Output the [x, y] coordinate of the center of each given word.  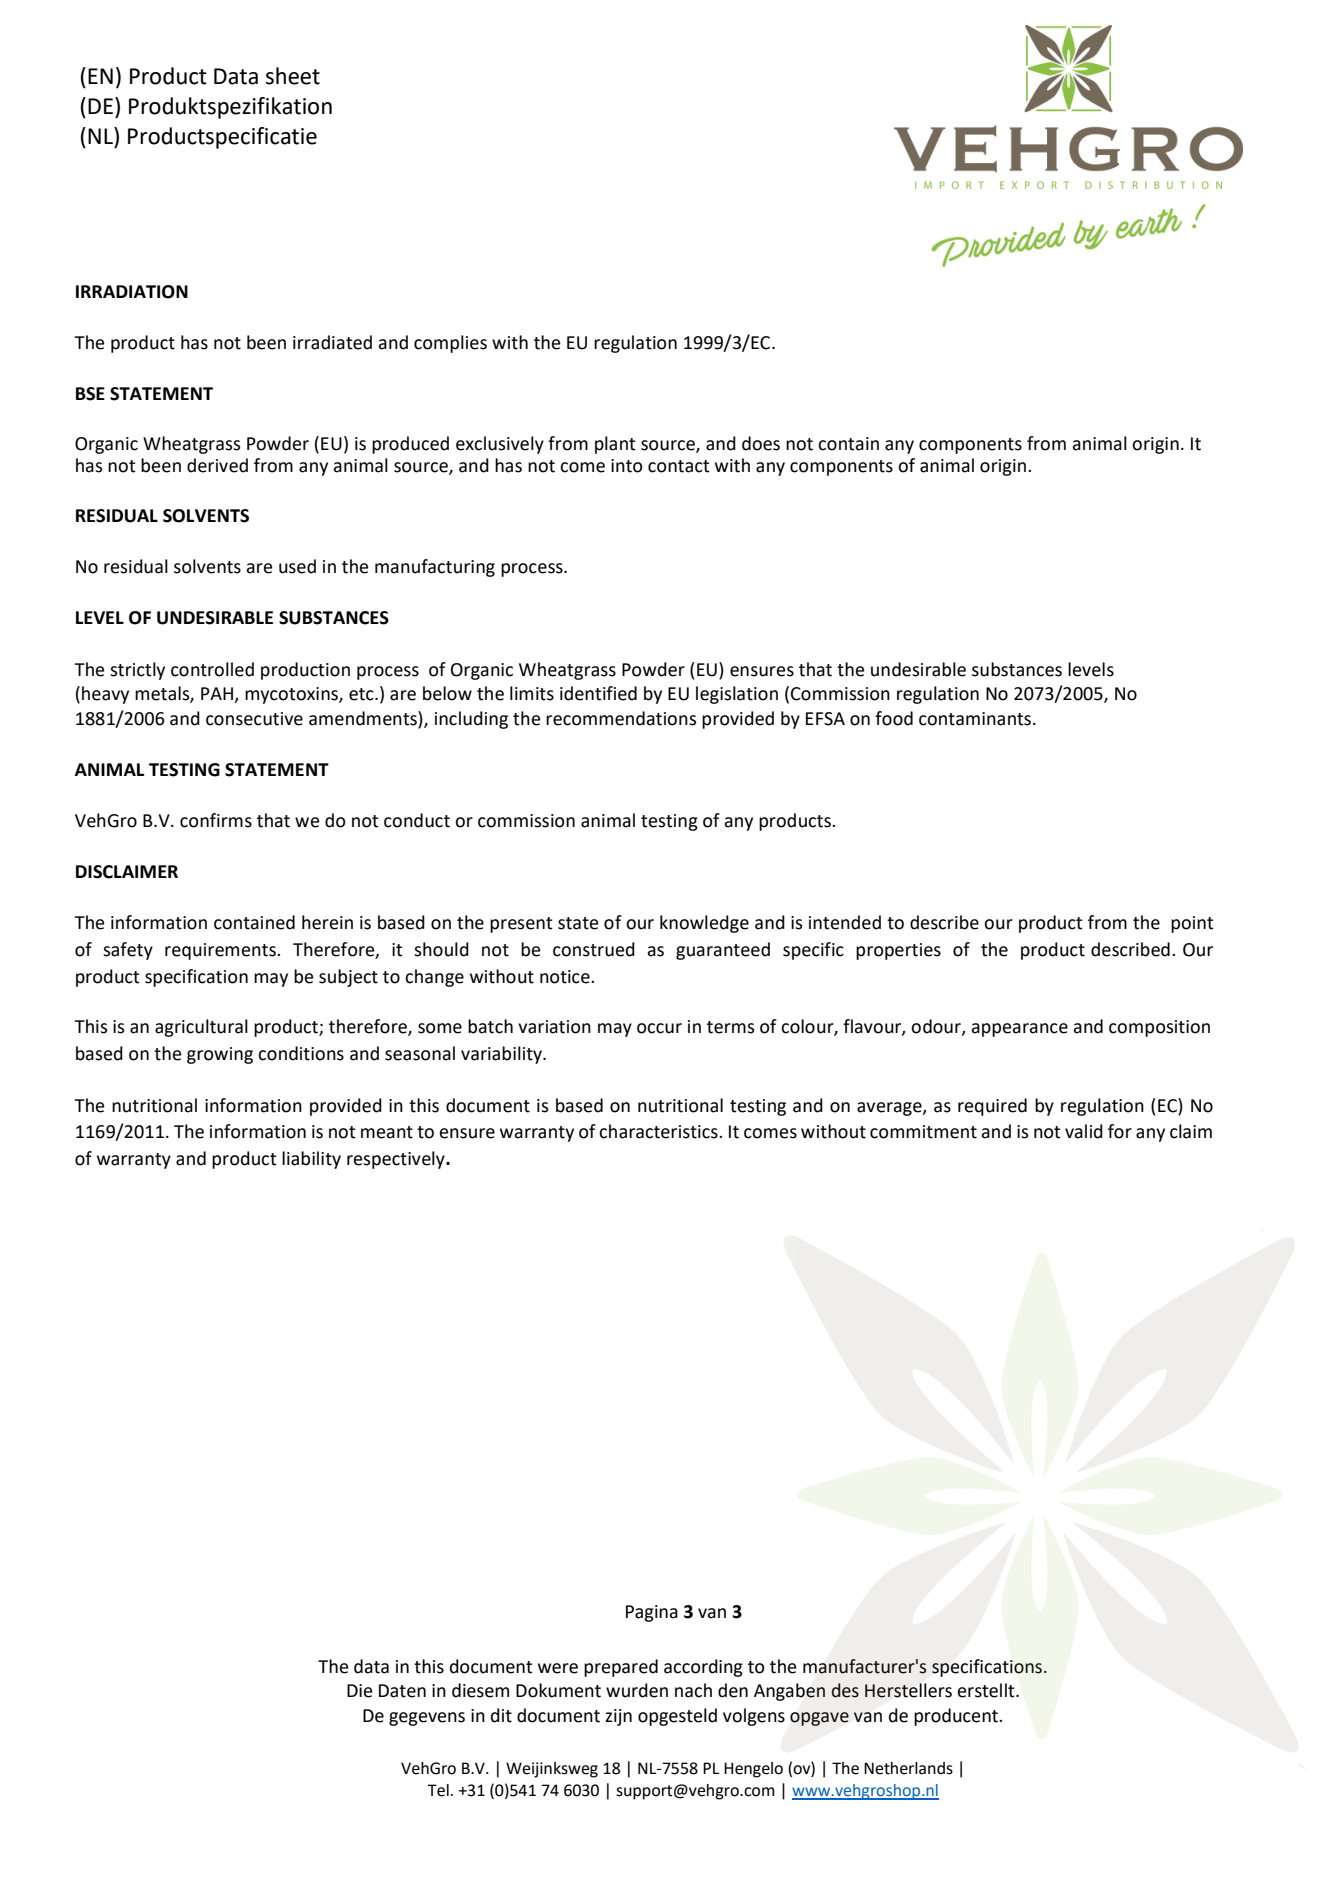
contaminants [976, 719]
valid [1084, 1131]
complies [450, 344]
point [1192, 924]
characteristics [659, 1131]
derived [217, 465]
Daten [402, 1691]
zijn [618, 1717]
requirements [221, 951]
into [626, 466]
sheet [293, 76]
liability [311, 1160]
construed [594, 949]
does [761, 443]
